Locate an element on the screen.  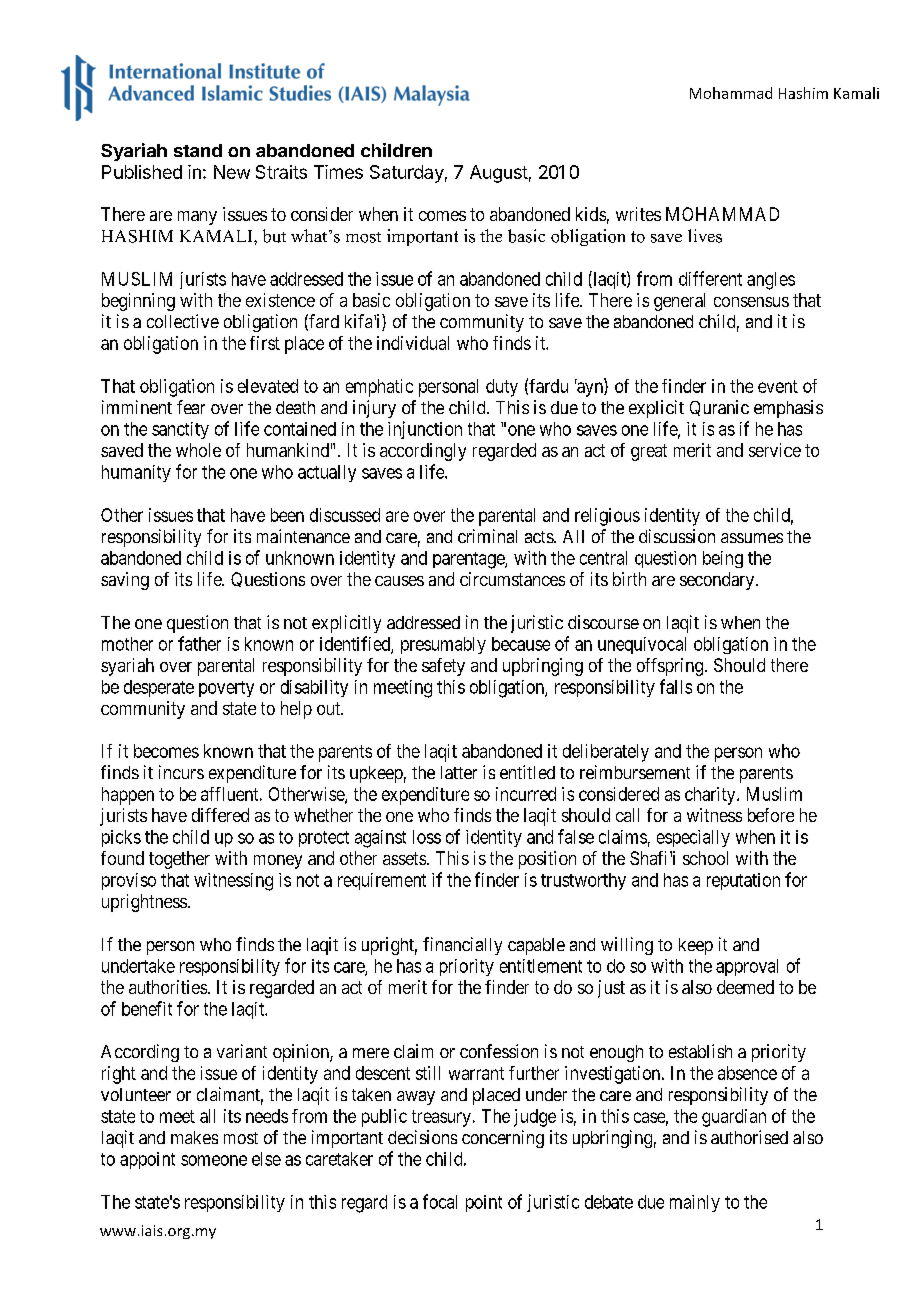
New is located at coordinates (232, 172).
